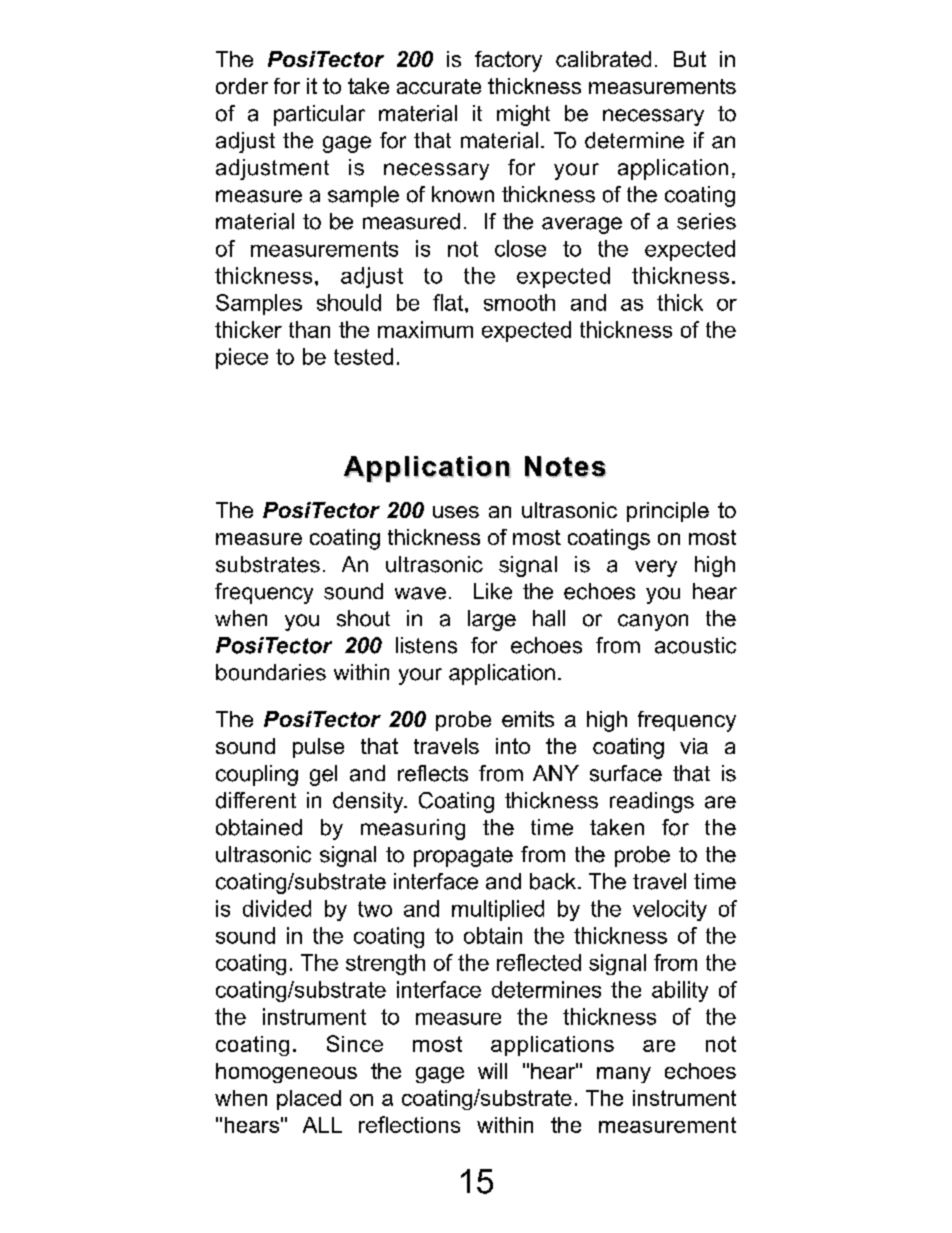  I want to click on readings, so click(652, 802).
